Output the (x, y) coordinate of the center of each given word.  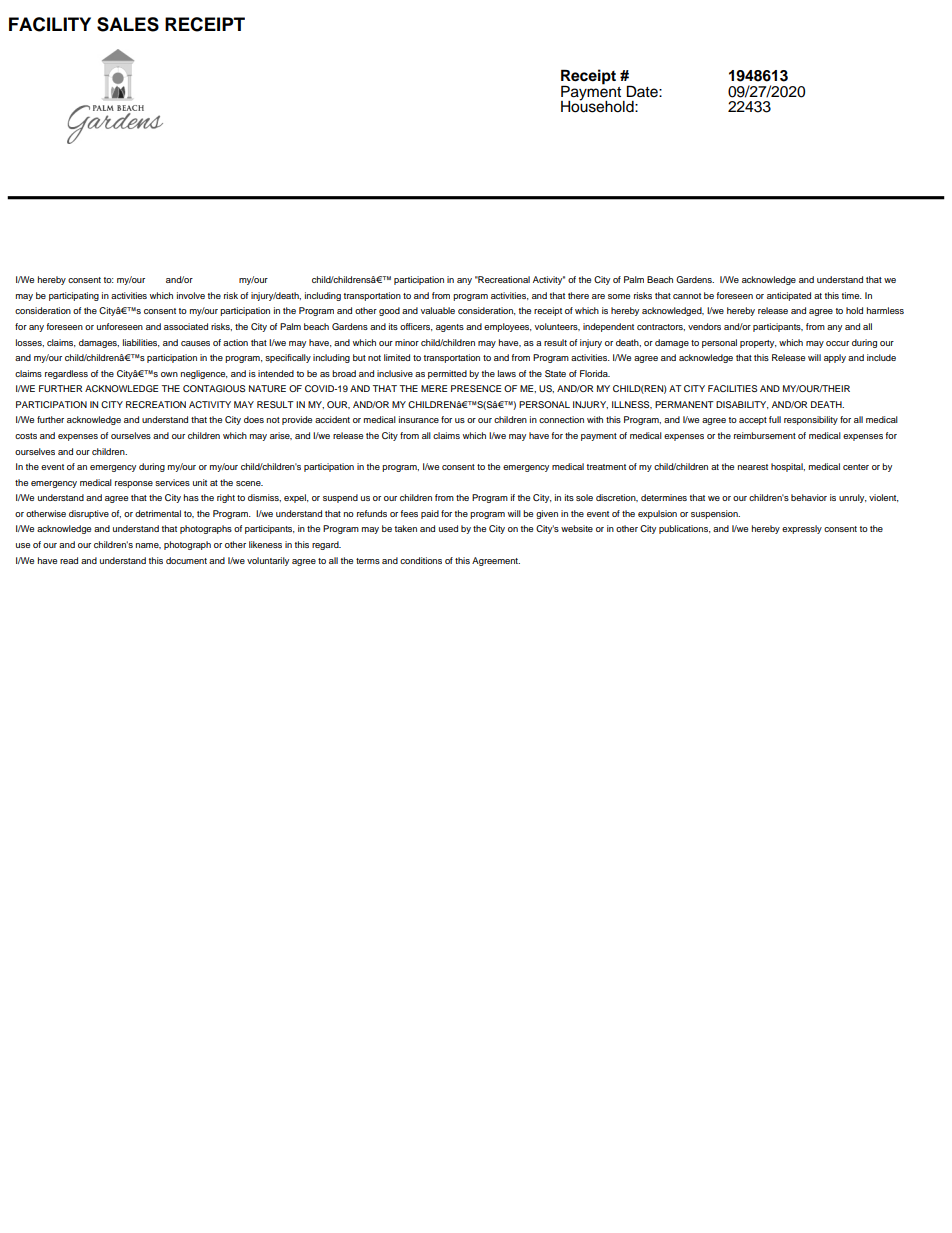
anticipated (789, 296)
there (578, 295)
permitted (447, 374)
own (169, 374)
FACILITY (50, 24)
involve (191, 295)
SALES (128, 24)
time (851, 295)
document (186, 560)
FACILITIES (732, 388)
